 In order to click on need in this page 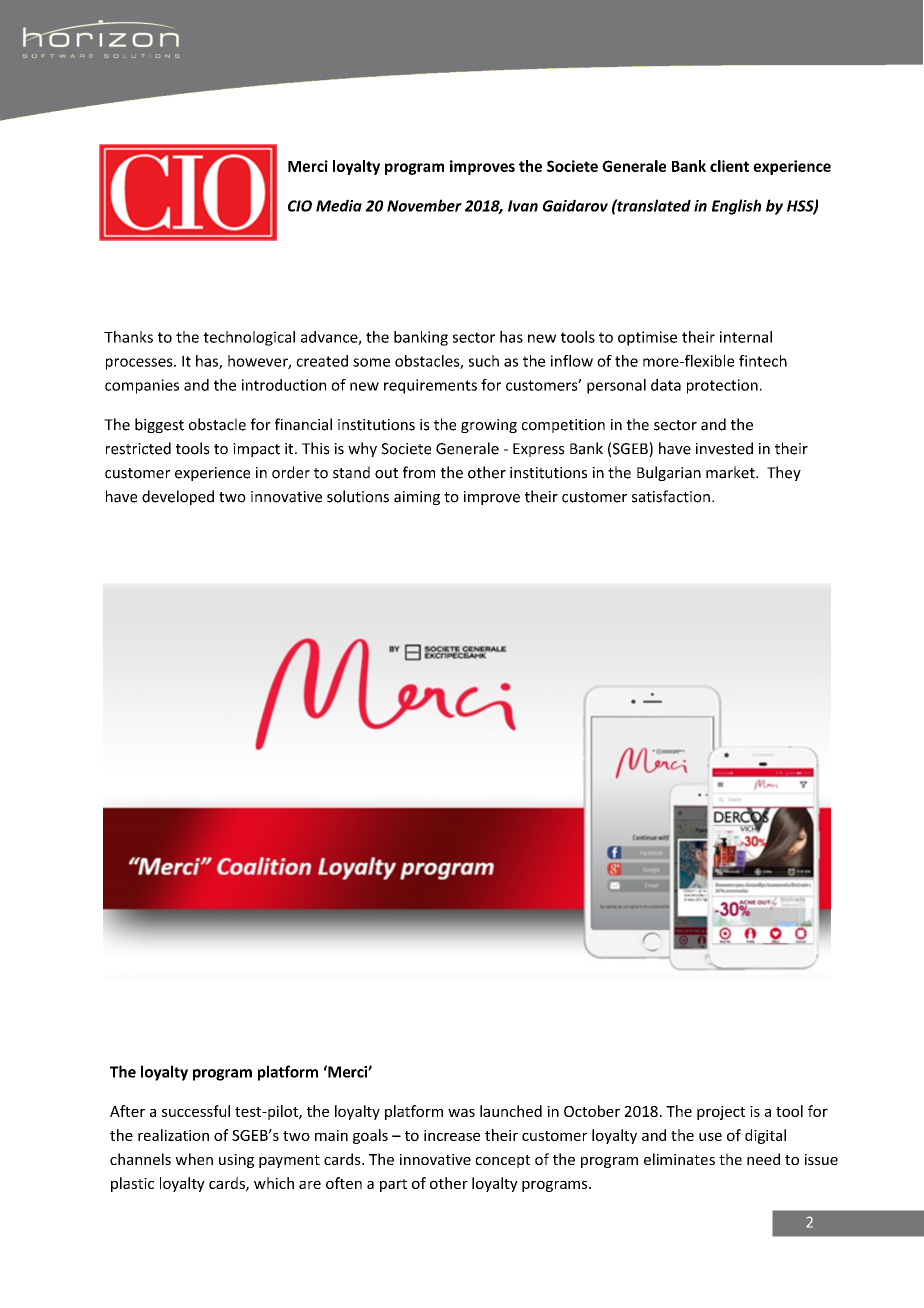, I will do `click(763, 1159)`.
